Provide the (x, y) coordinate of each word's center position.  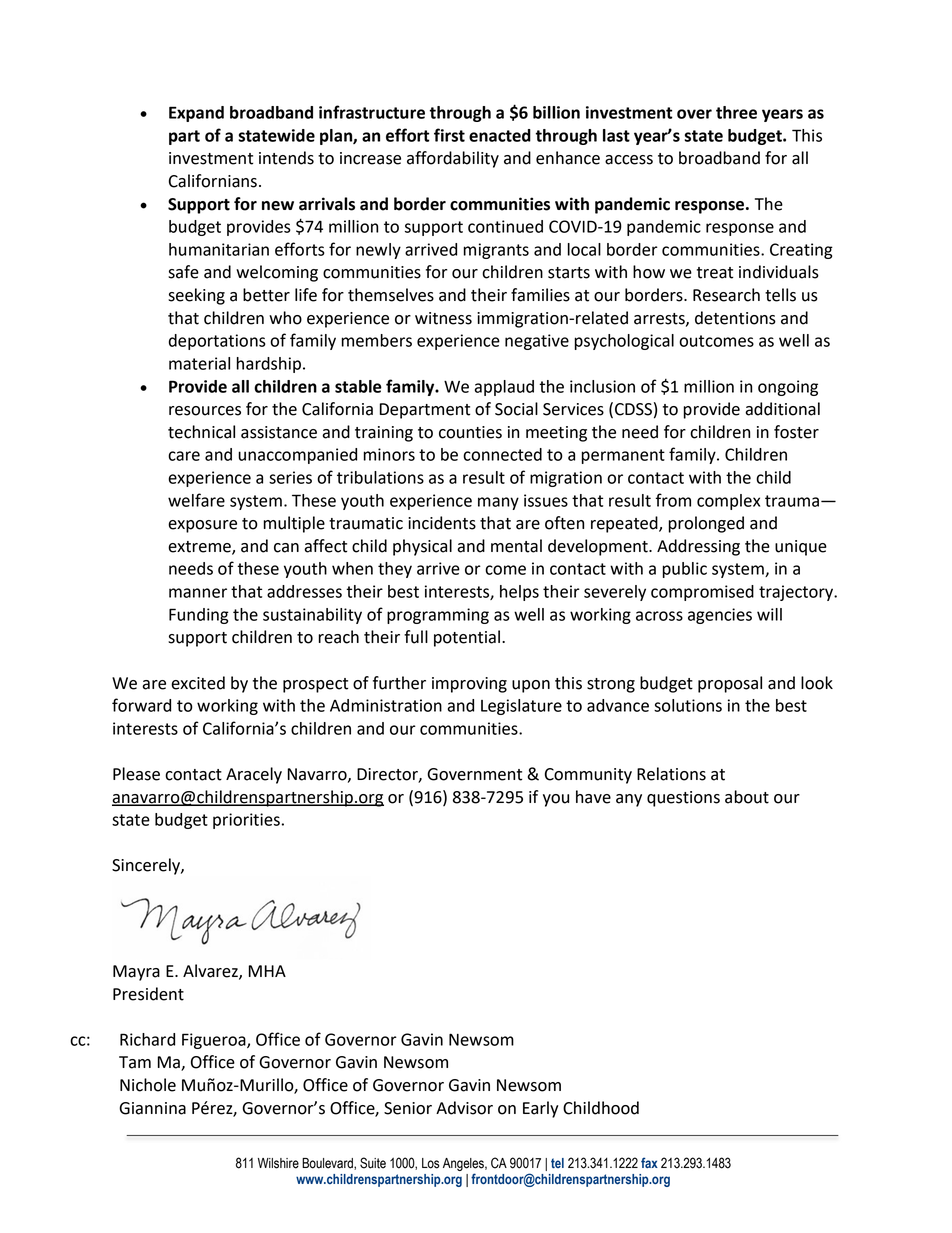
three (736, 112)
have (593, 797)
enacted (500, 135)
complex (728, 502)
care (184, 456)
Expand (196, 114)
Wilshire (278, 1163)
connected (502, 454)
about (747, 797)
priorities (246, 821)
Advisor (464, 1108)
